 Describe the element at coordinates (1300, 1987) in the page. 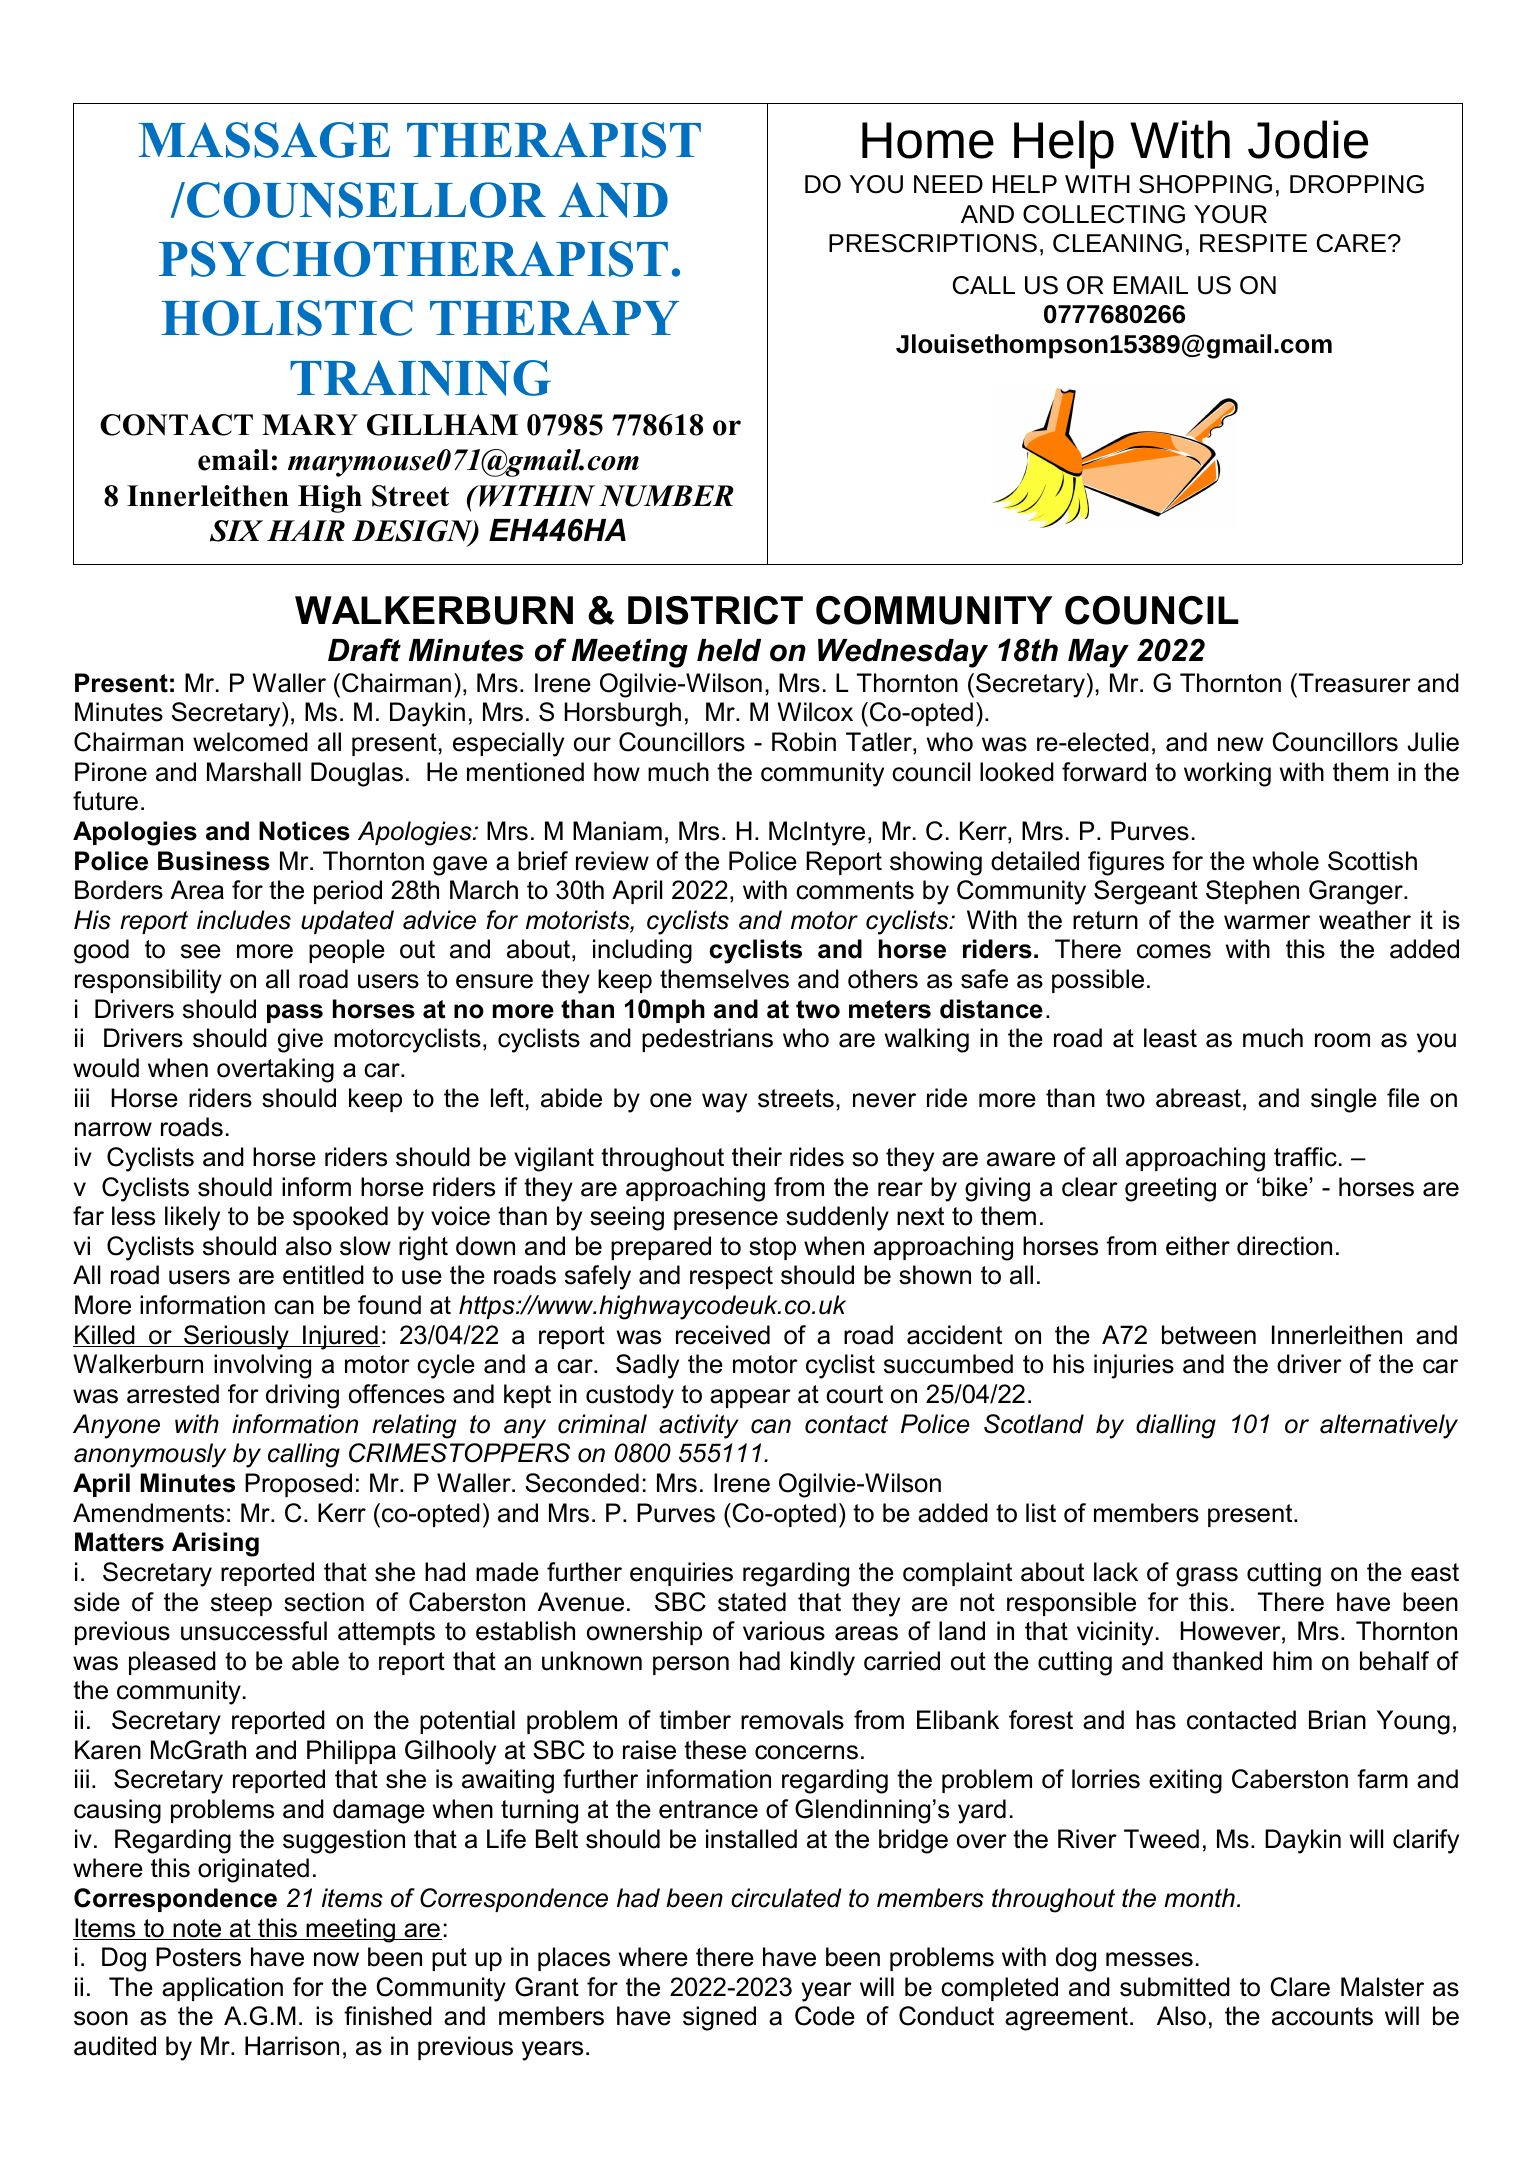

I see `Clare` at that location.
